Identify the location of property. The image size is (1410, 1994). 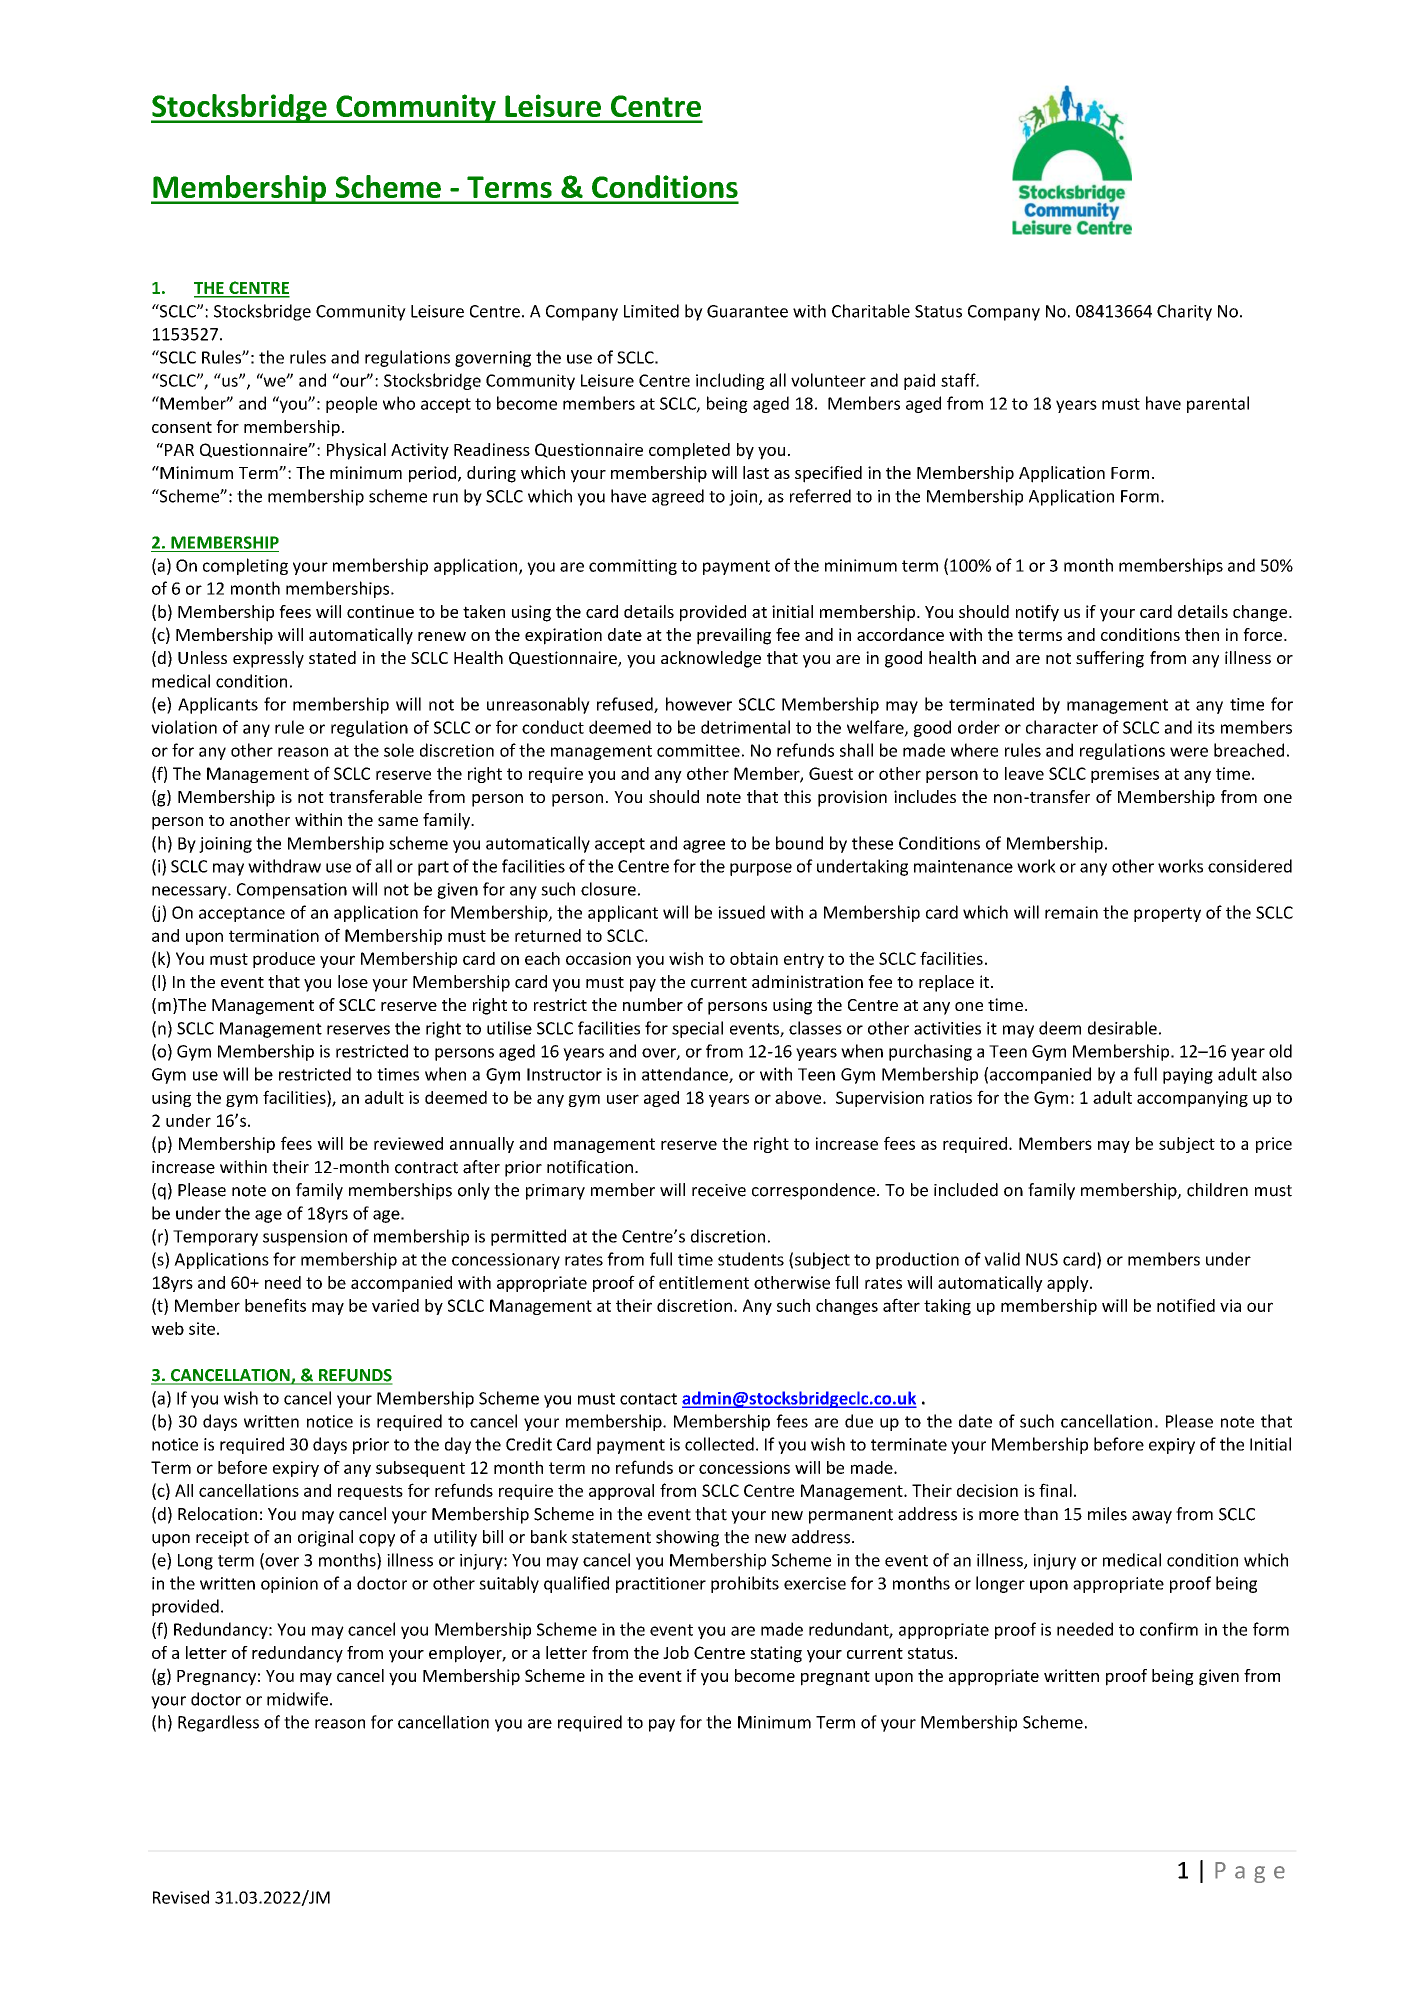
(1167, 914).
